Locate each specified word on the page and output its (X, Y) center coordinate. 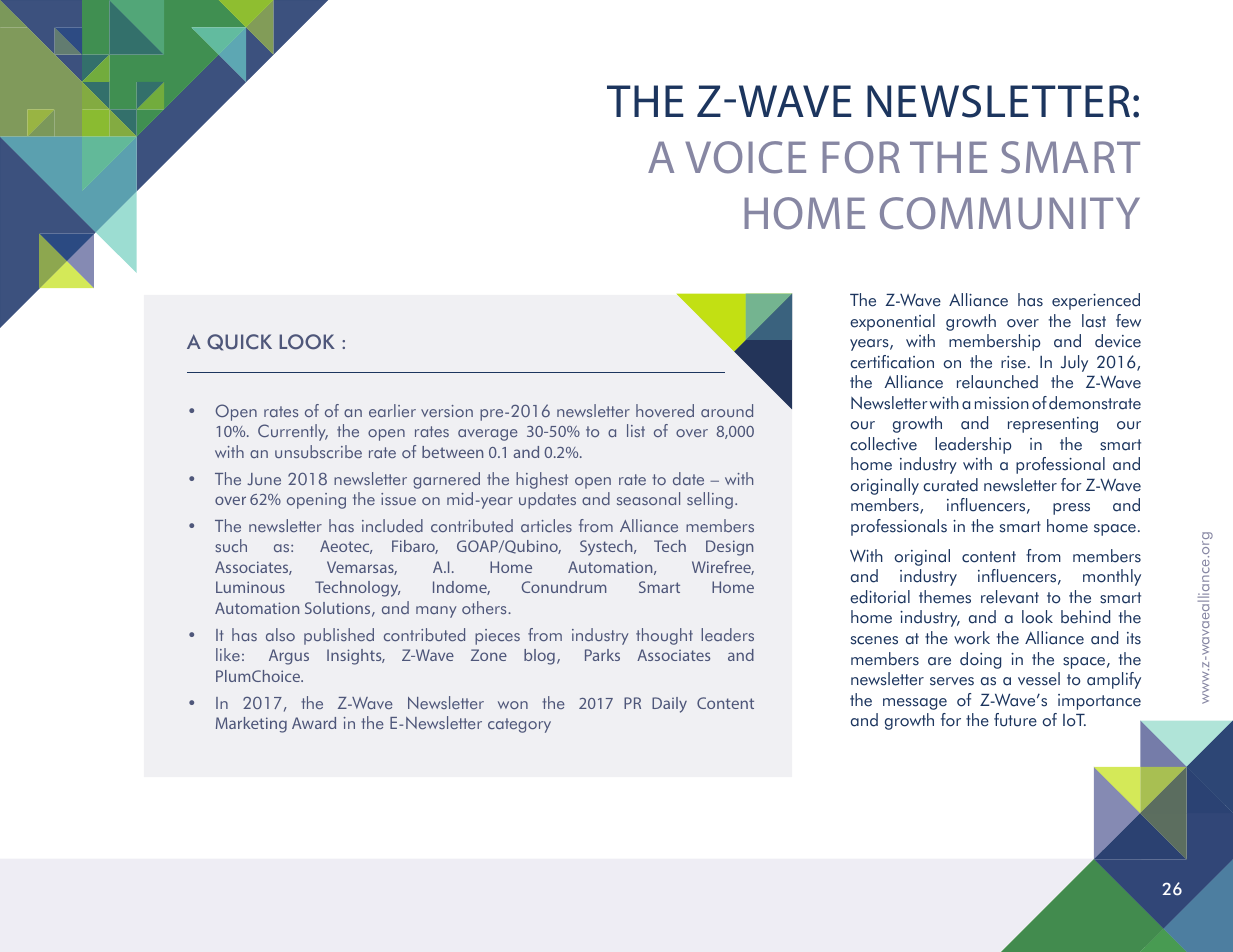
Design (729, 548)
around (727, 410)
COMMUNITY (1010, 213)
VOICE (745, 157)
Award (314, 723)
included (392, 525)
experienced (1096, 301)
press (1071, 509)
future (1015, 720)
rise (1013, 362)
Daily (669, 705)
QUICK (239, 342)
